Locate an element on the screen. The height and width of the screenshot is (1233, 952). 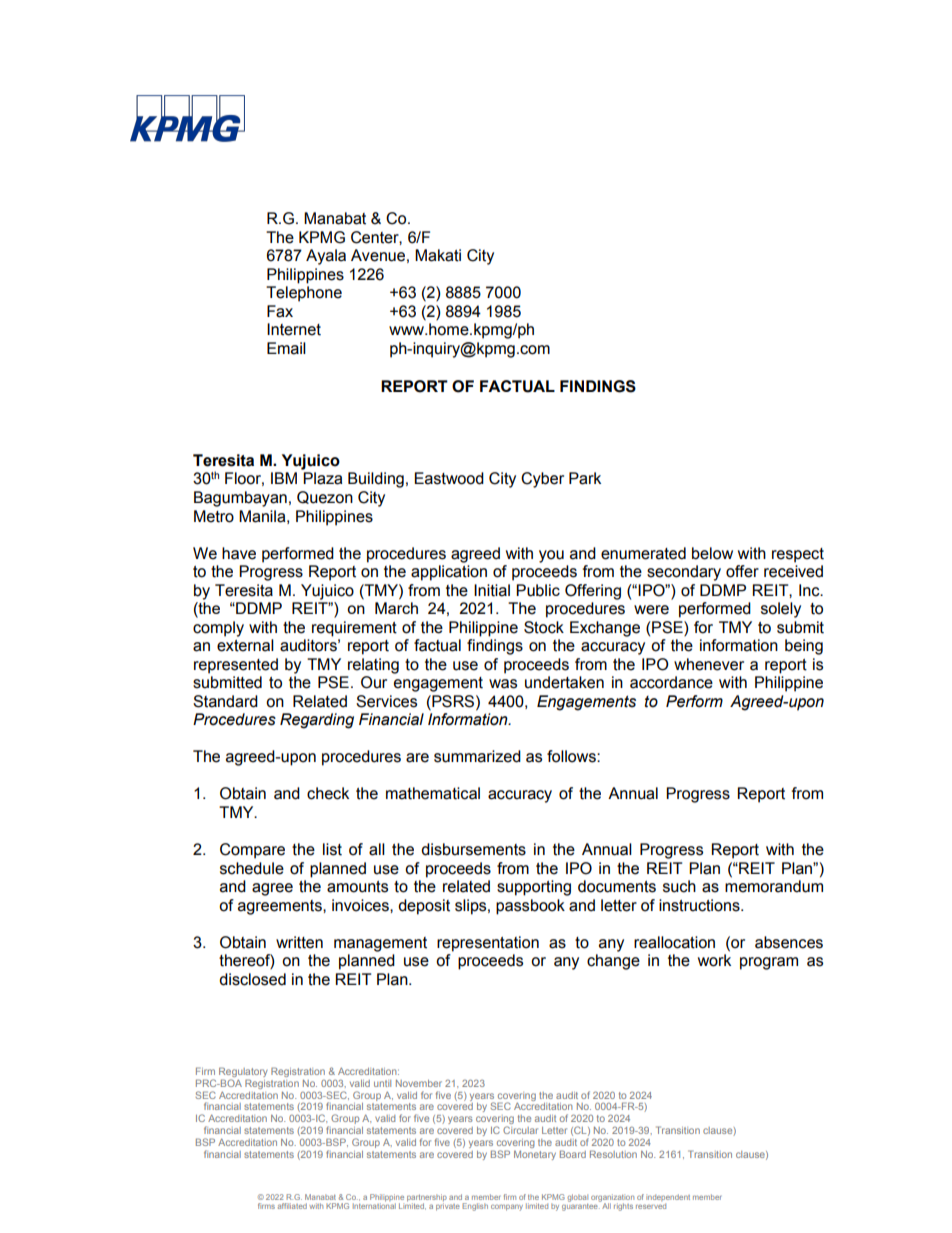
IBM is located at coordinates (284, 478).
